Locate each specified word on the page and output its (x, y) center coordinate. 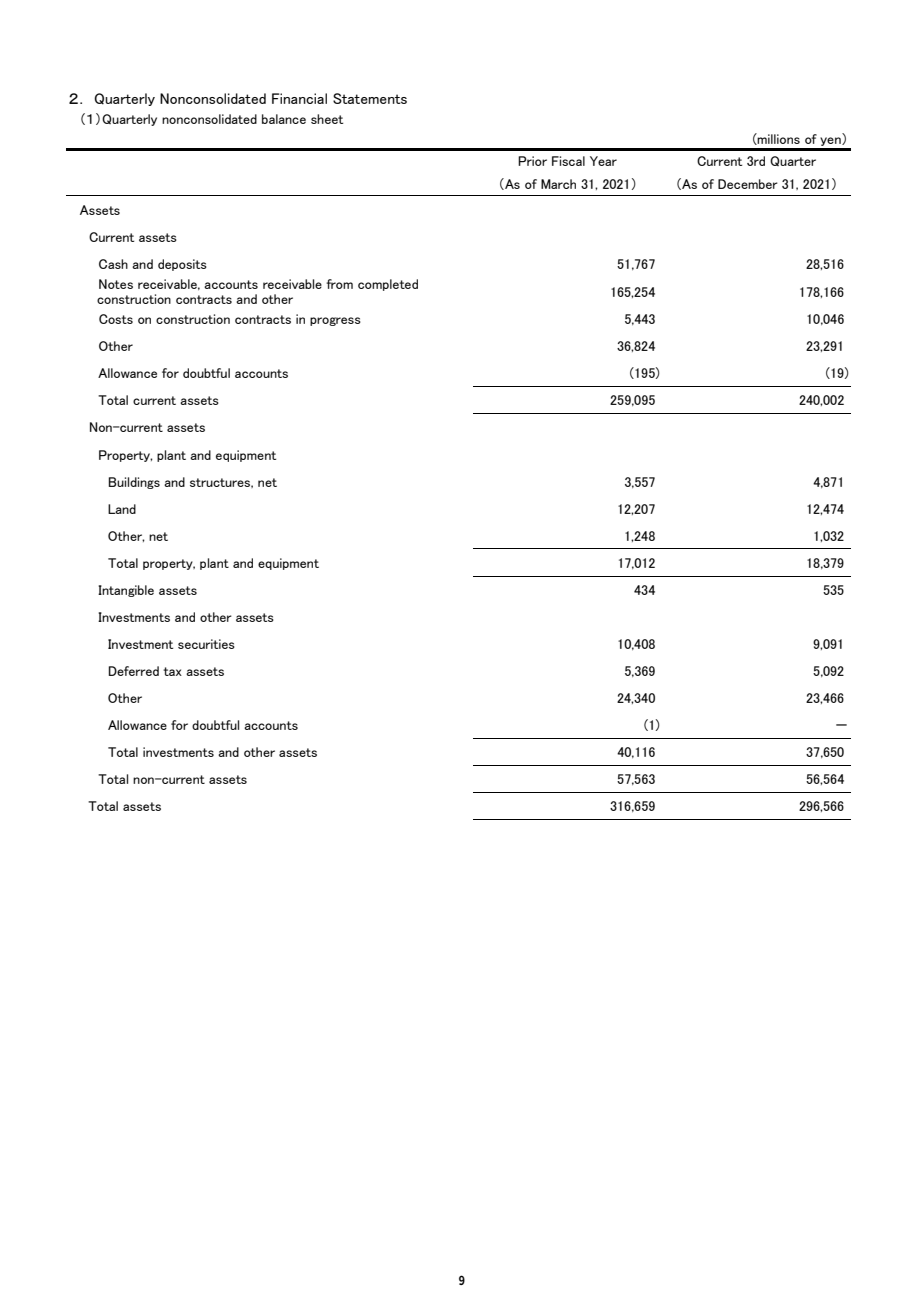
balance (284, 119)
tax (172, 671)
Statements (370, 98)
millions (778, 139)
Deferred (134, 671)
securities (206, 644)
